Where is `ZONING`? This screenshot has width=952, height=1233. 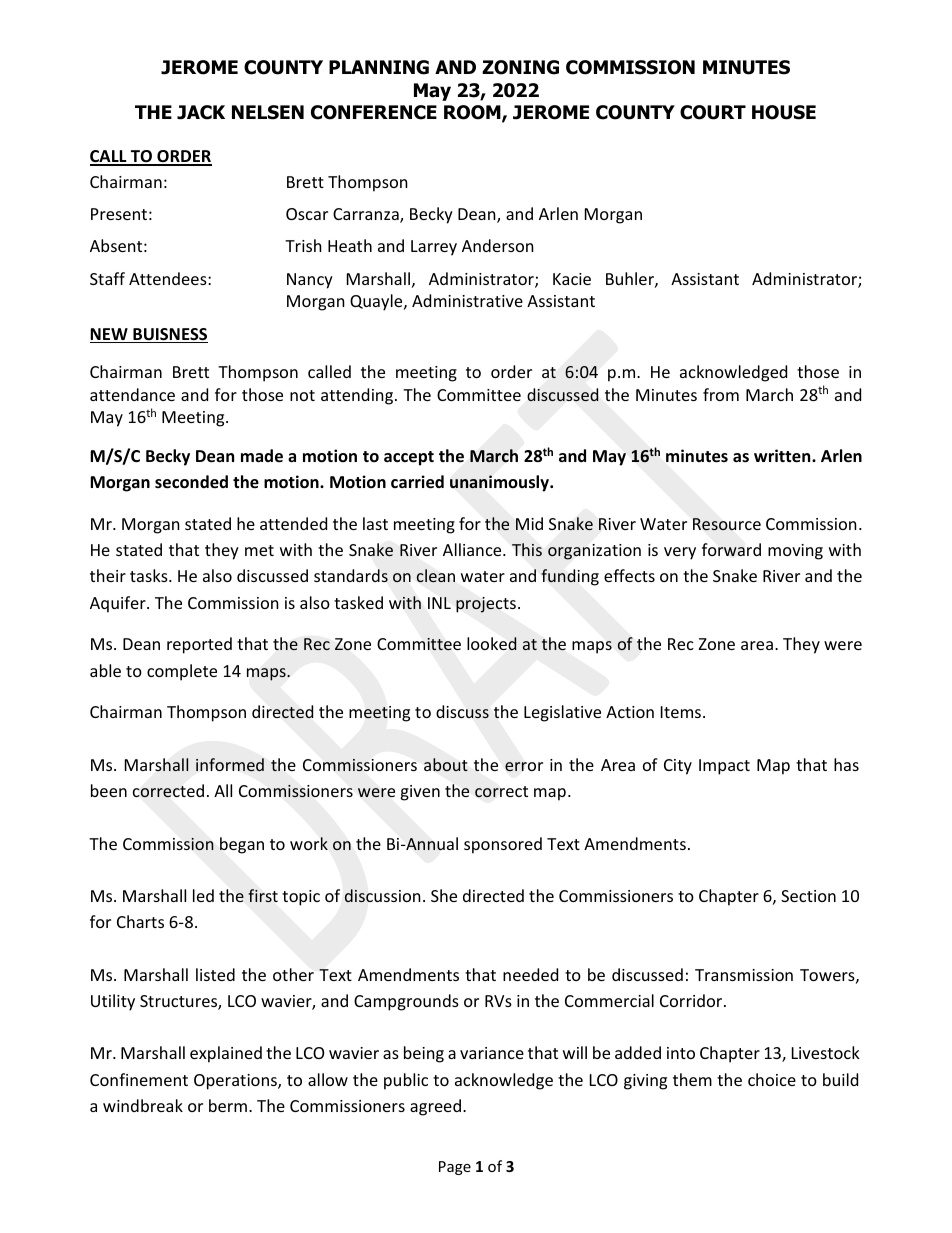 ZONING is located at coordinates (520, 67).
